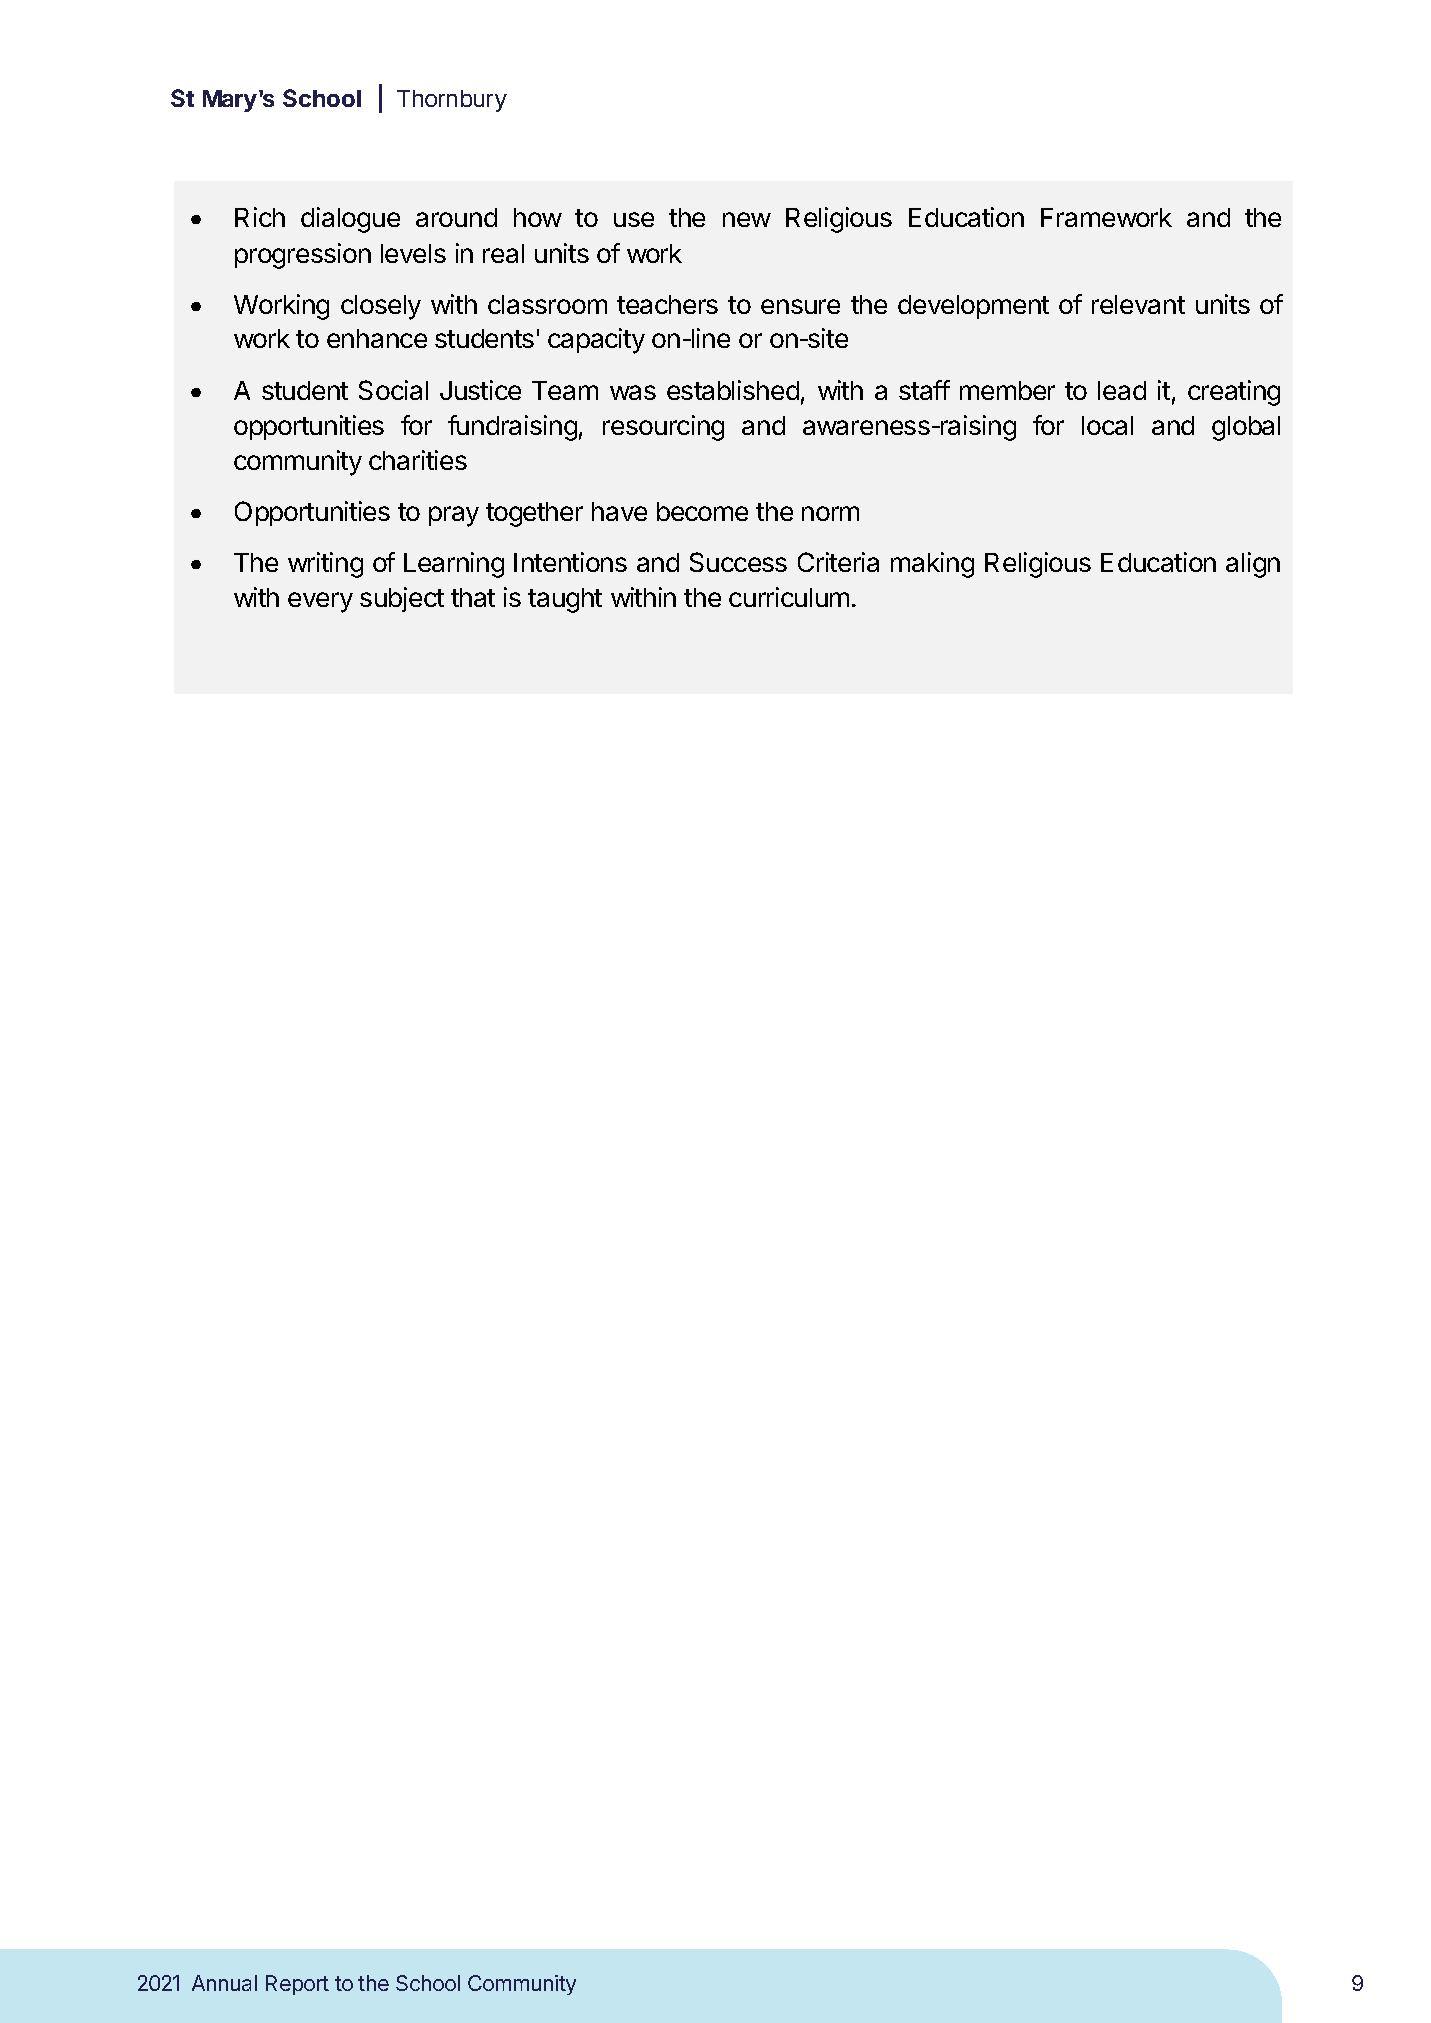  I want to click on every, so click(320, 602).
